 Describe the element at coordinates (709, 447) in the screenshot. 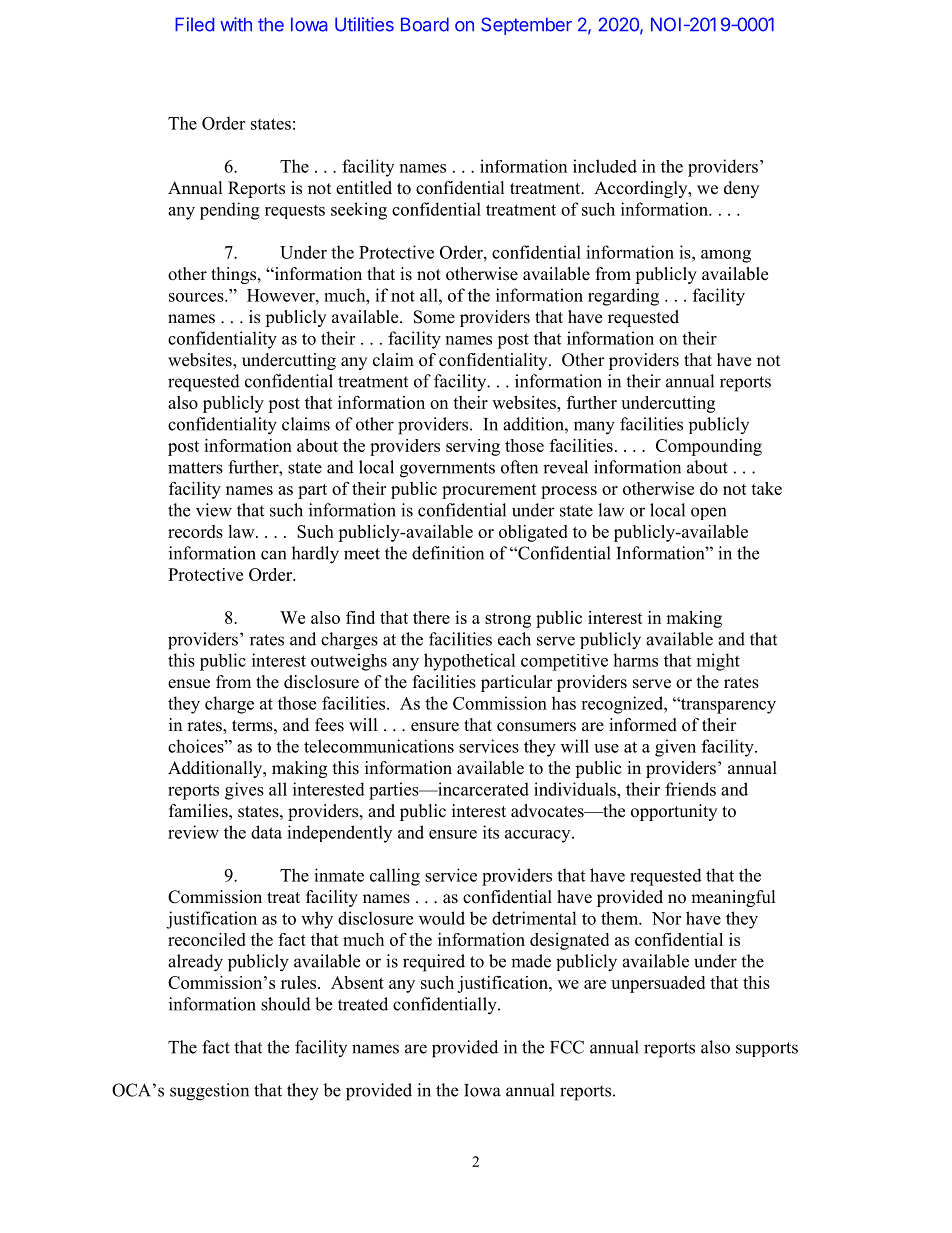

I see `Compounding` at that location.
